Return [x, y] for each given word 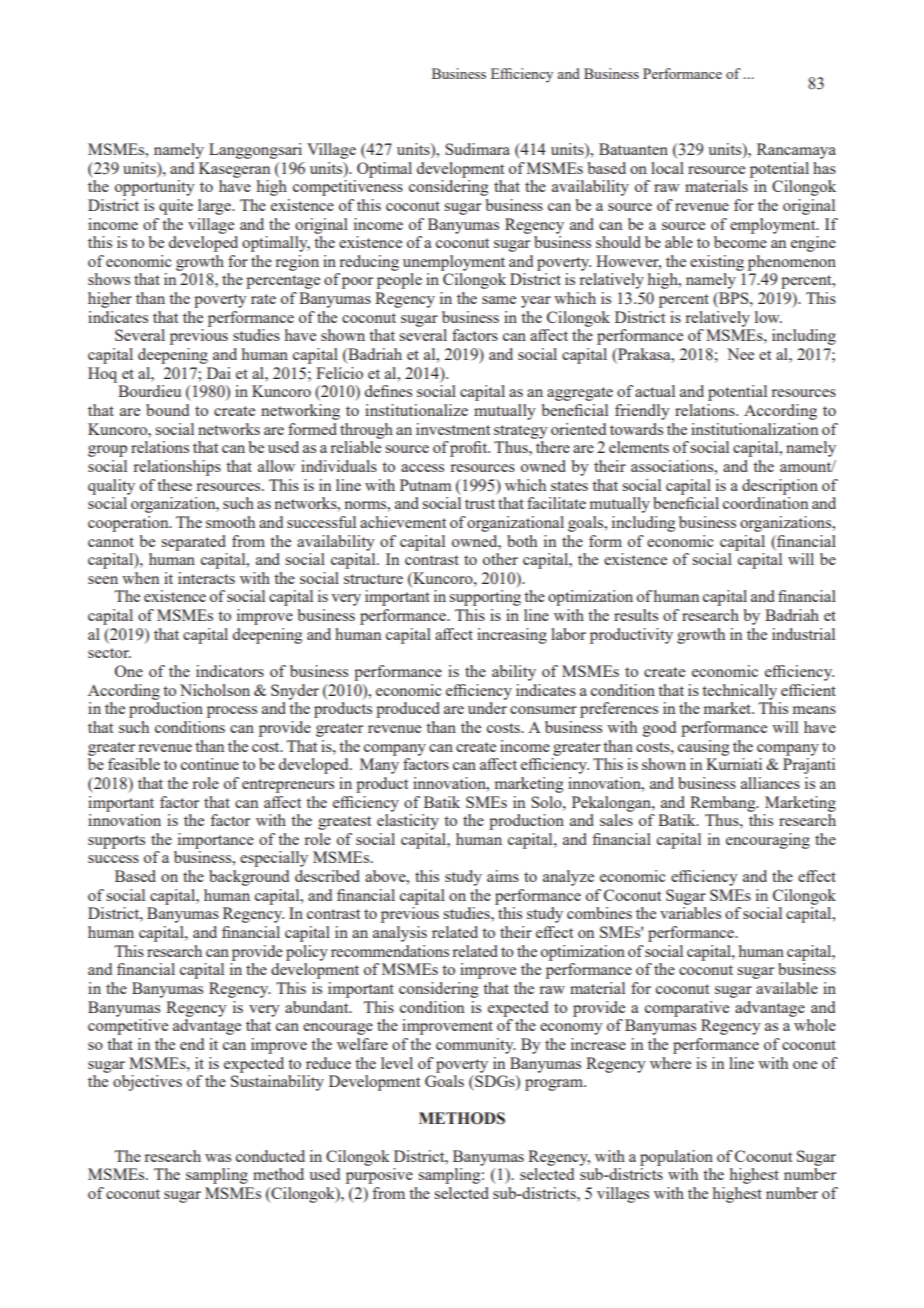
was [218, 1158]
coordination [765, 503]
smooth [230, 522]
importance [216, 841]
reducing [369, 263]
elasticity [408, 822]
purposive [379, 1176]
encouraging [768, 841]
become [740, 242]
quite [176, 207]
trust [480, 504]
